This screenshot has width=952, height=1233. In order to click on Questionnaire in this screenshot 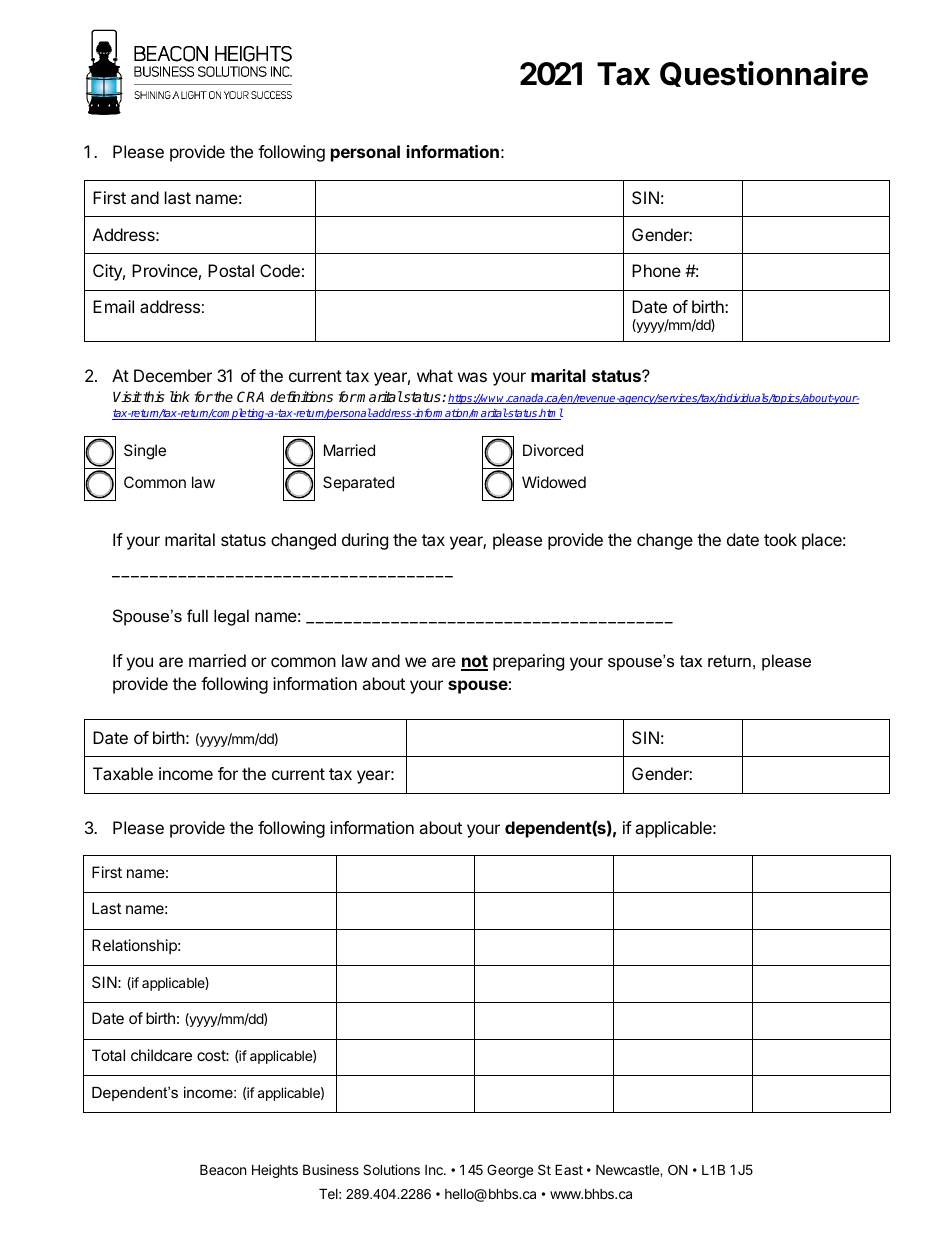, I will do `click(764, 74)`.
